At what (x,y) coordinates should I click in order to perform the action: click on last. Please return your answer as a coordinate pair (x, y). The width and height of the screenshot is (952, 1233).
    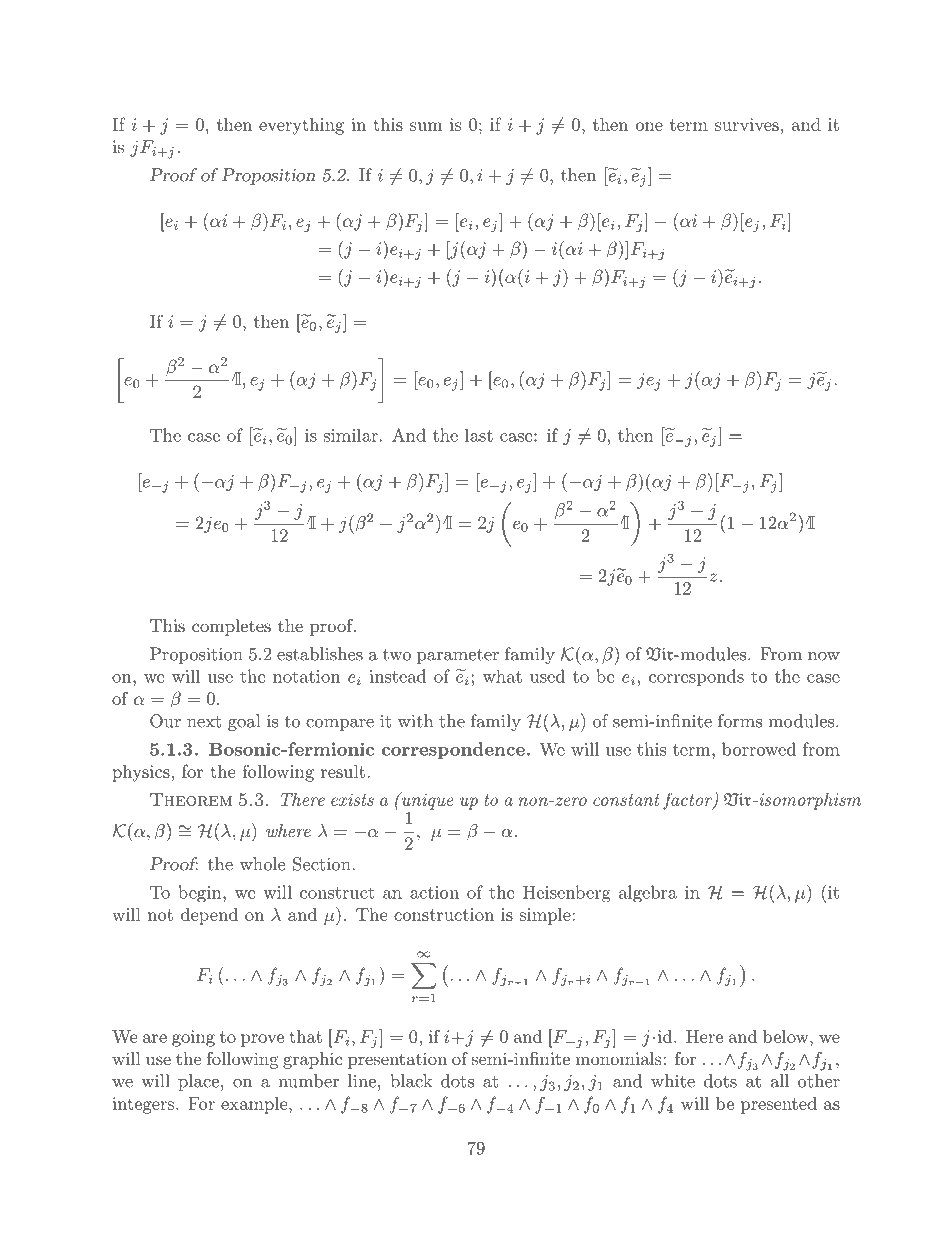
    Looking at the image, I should click on (479, 435).
